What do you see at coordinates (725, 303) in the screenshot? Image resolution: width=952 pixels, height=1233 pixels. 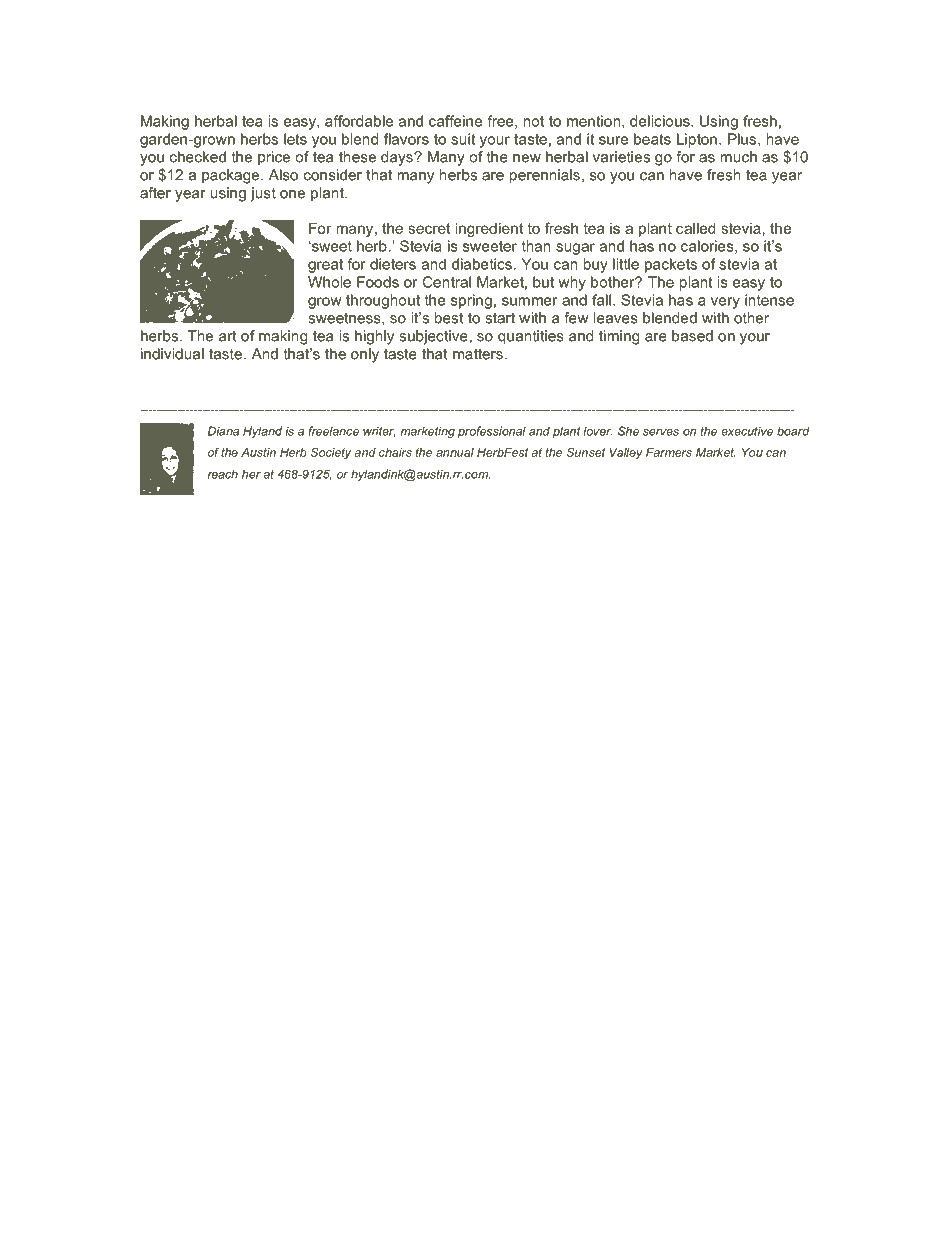 I see `very` at bounding box center [725, 303].
